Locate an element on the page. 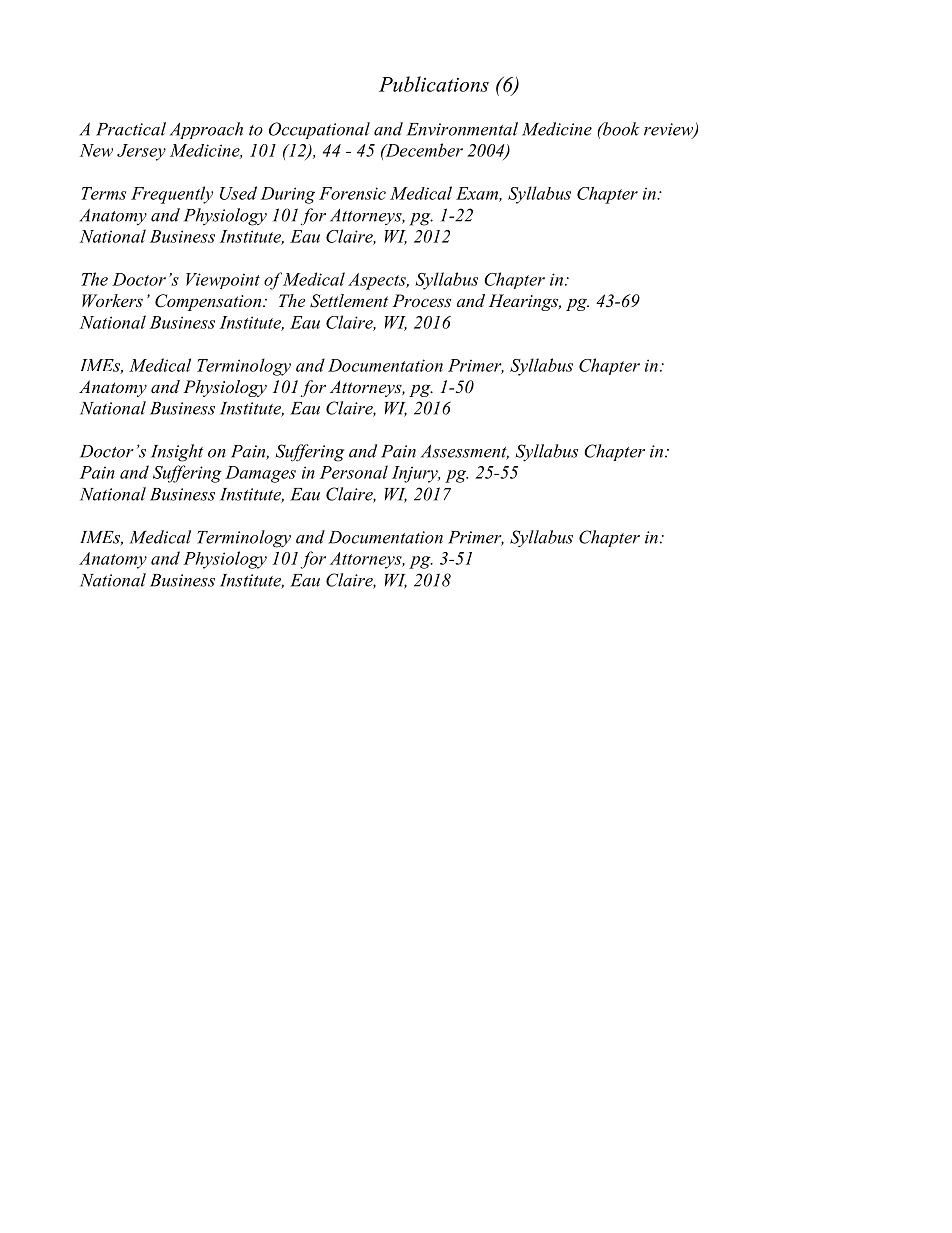 The height and width of the page is (1233, 952). Frequently is located at coordinates (172, 195).
